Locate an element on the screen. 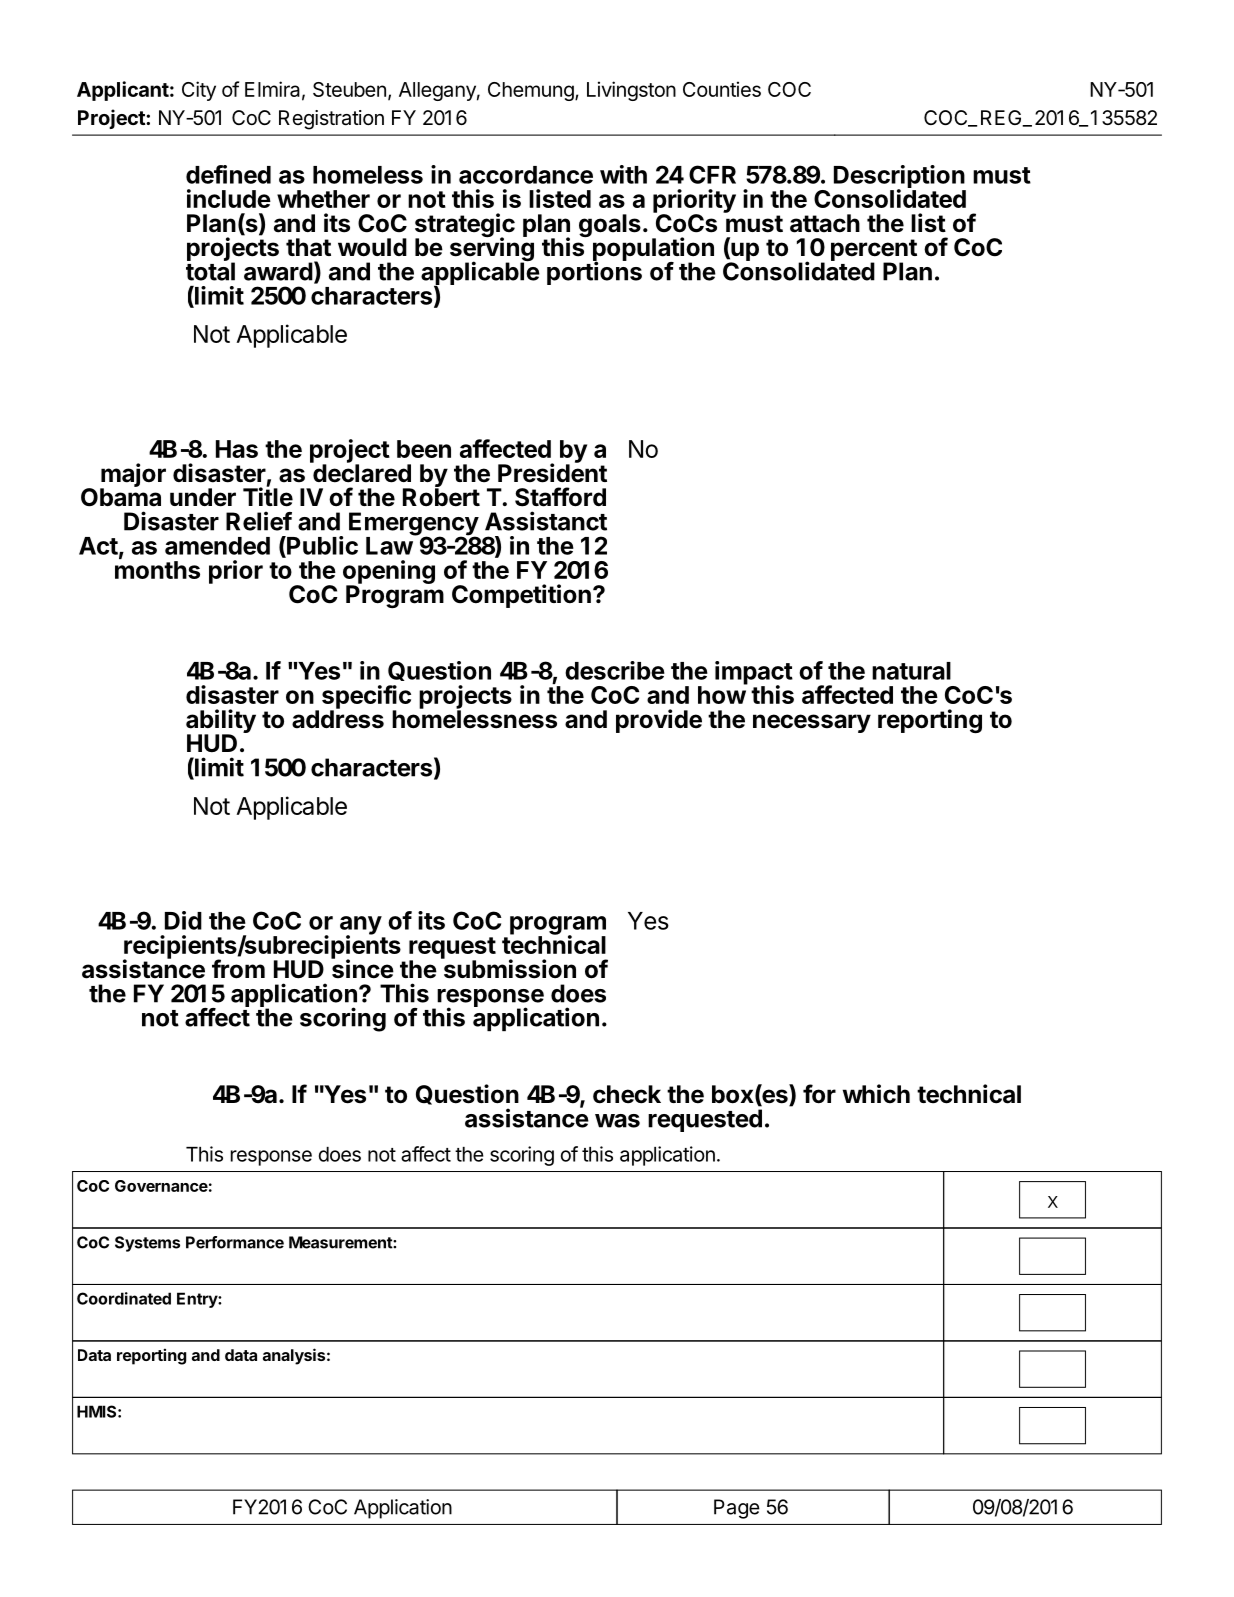 The image size is (1234, 1597). which is located at coordinates (876, 1093).
